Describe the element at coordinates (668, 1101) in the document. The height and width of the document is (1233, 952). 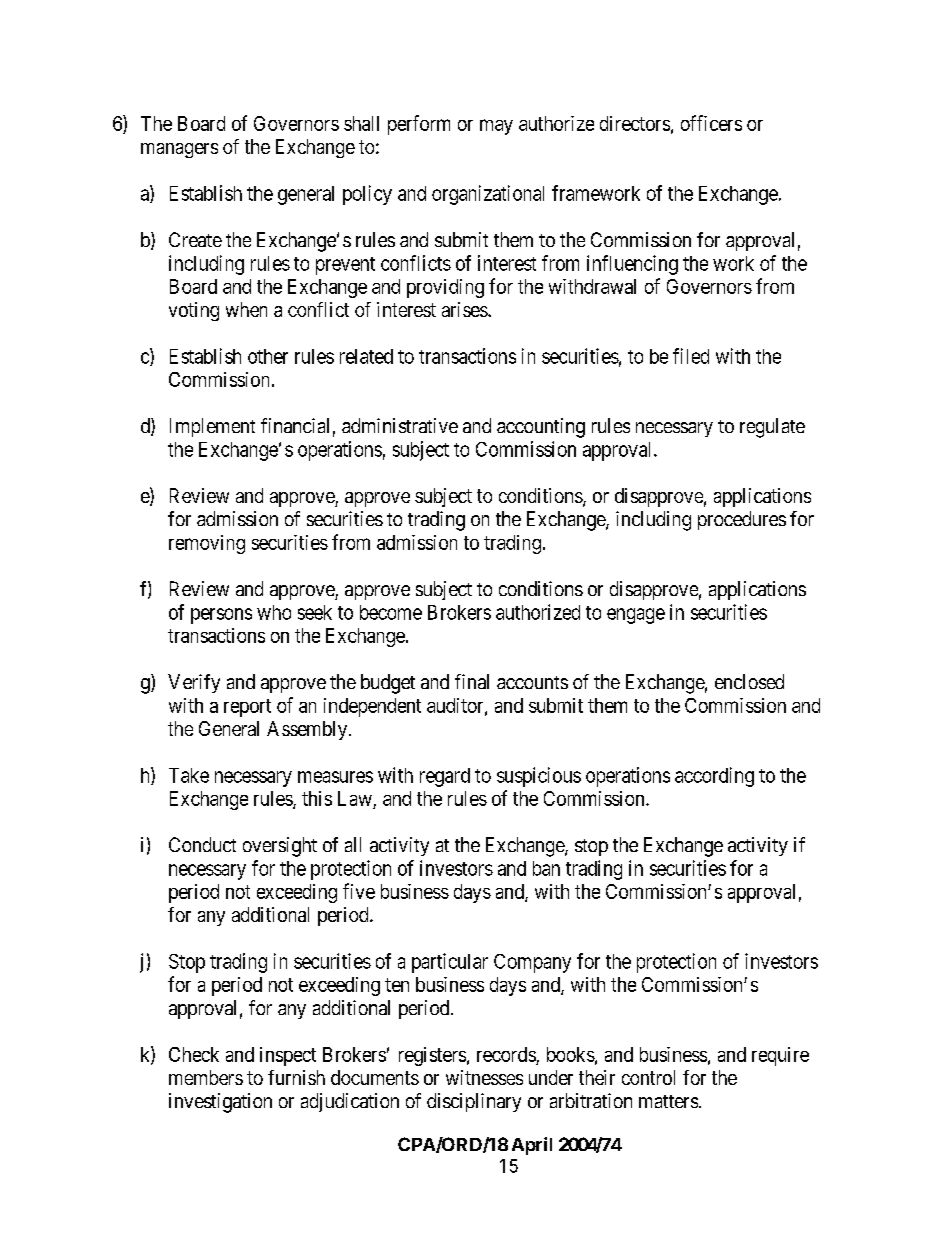
I see `matters` at that location.
